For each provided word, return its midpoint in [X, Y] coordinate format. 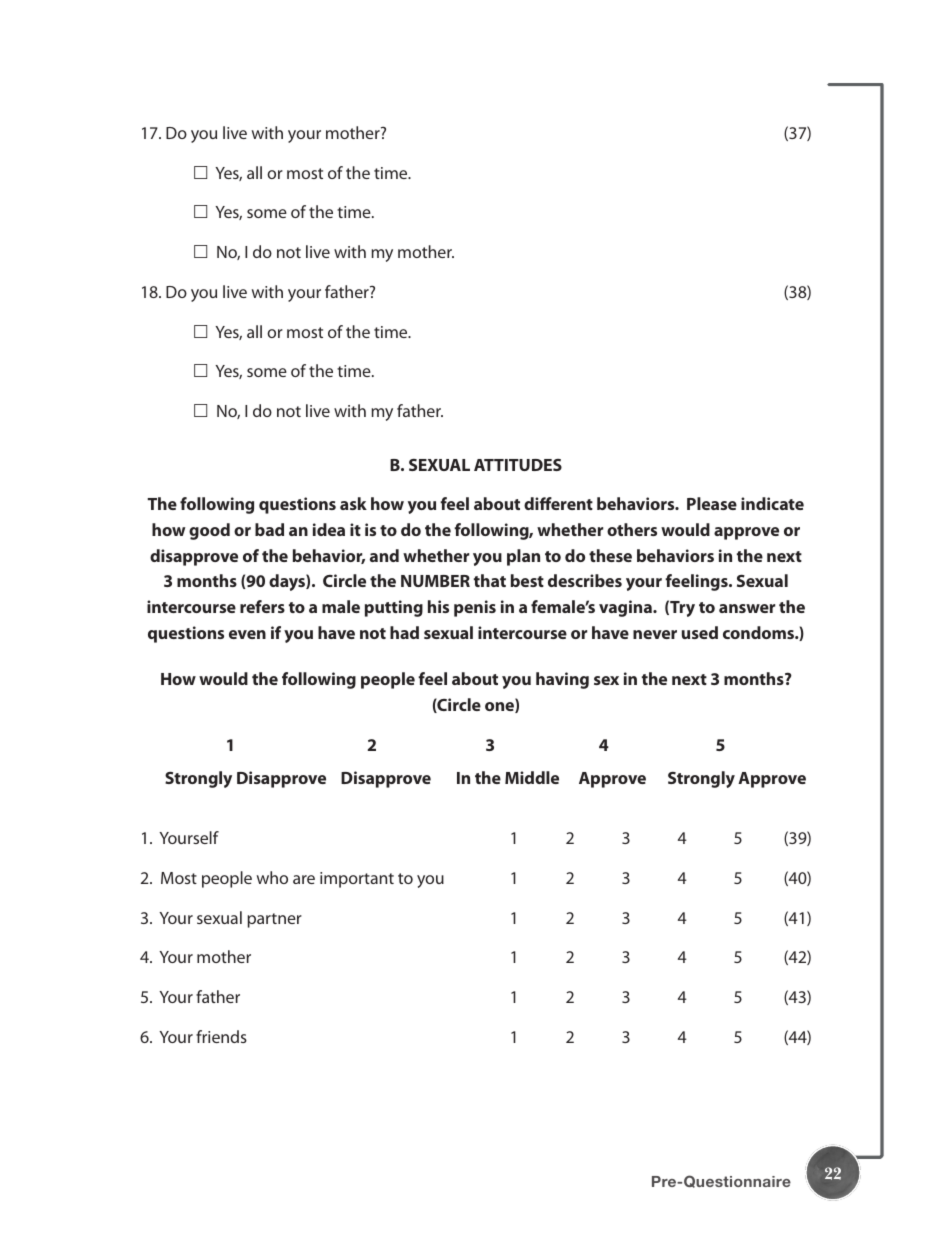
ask [353, 503]
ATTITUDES [518, 465]
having [562, 680]
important [357, 880]
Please [712, 503]
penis [475, 608]
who [272, 877]
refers [262, 606]
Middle [532, 777]
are [304, 879]
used [700, 632]
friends [221, 1036]
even [247, 634]
